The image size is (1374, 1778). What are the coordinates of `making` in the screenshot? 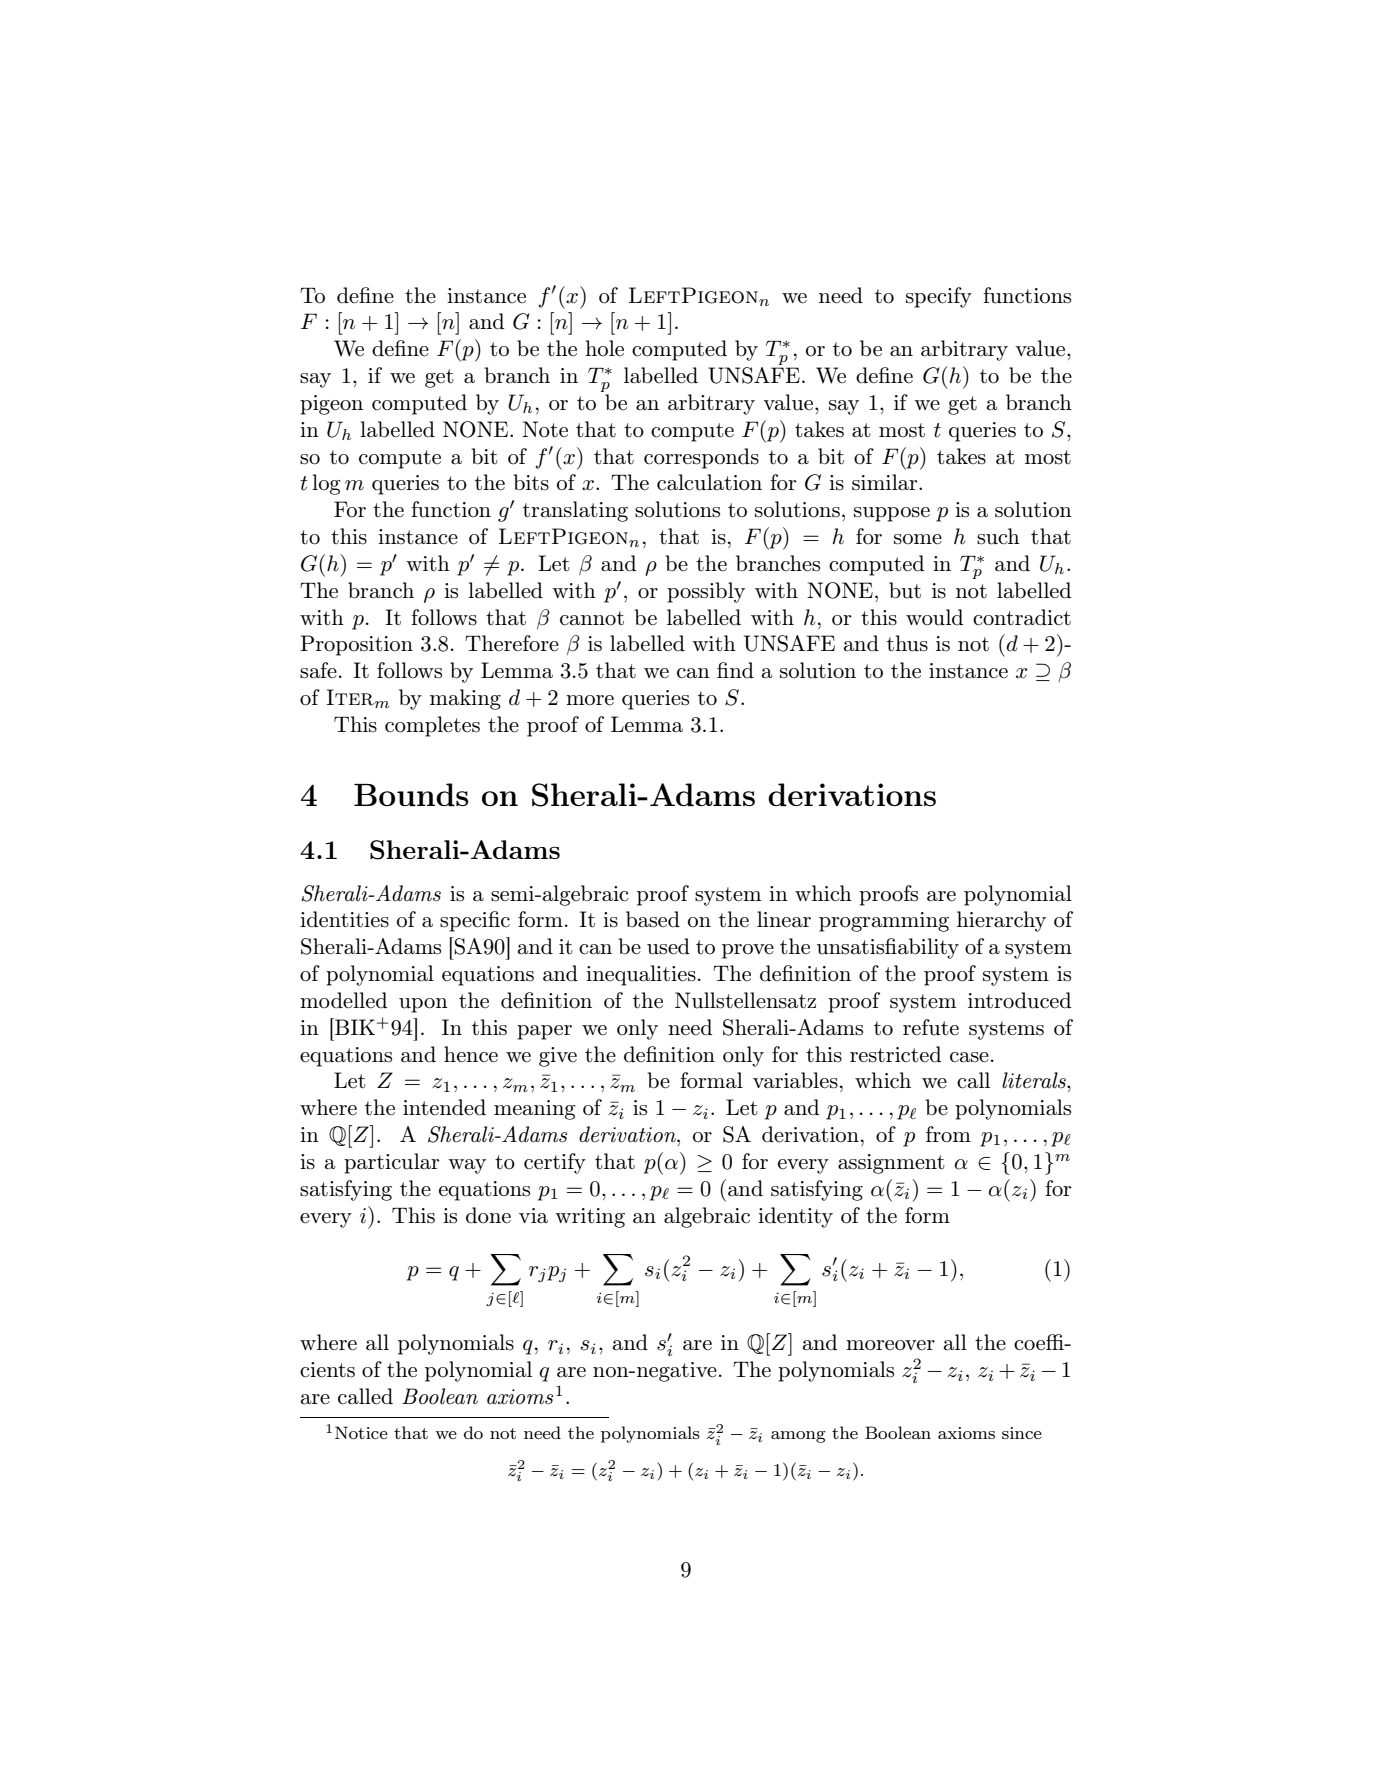 It's located at (465, 699).
